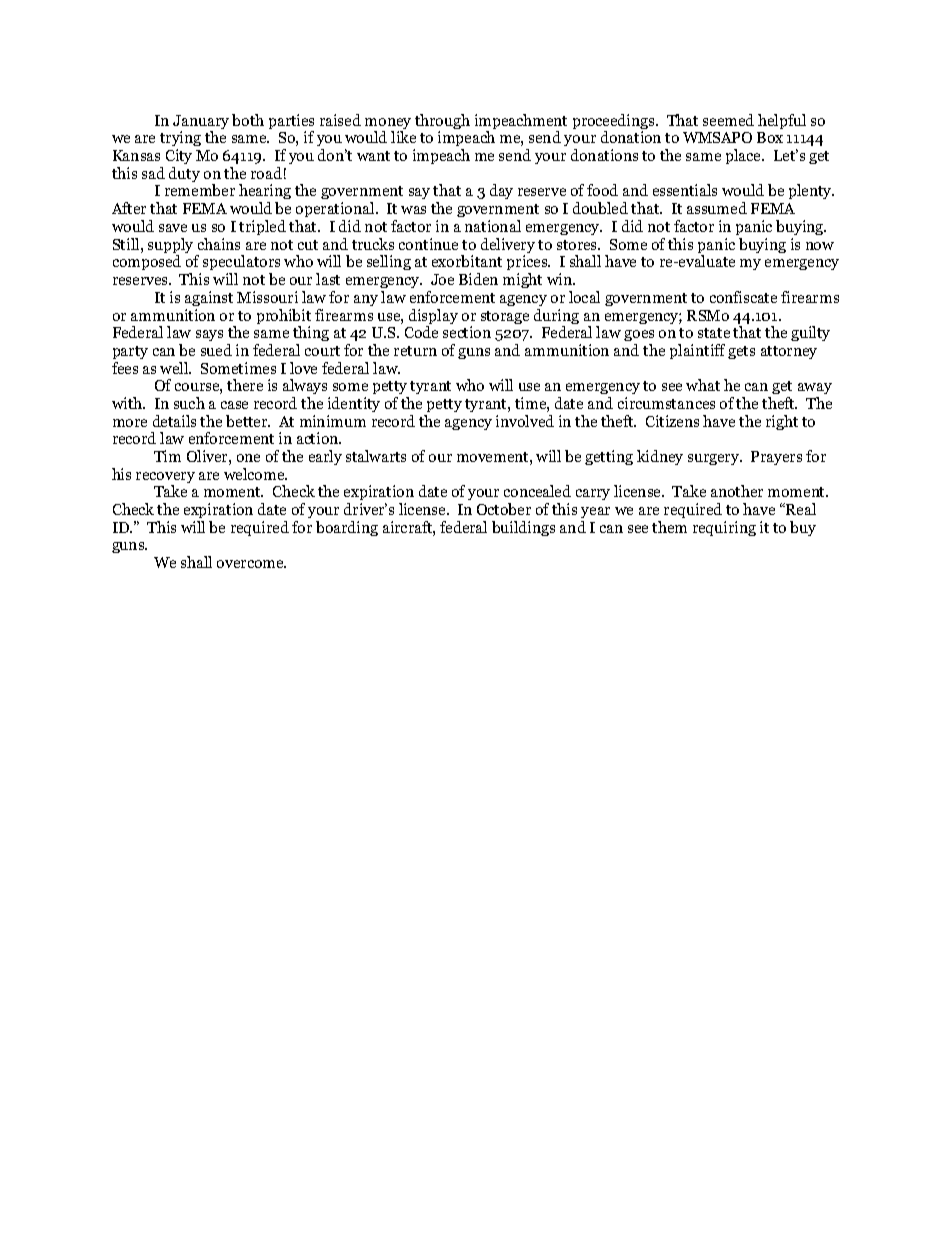  Describe the element at coordinates (442, 123) in the screenshot. I see `through` at that location.
